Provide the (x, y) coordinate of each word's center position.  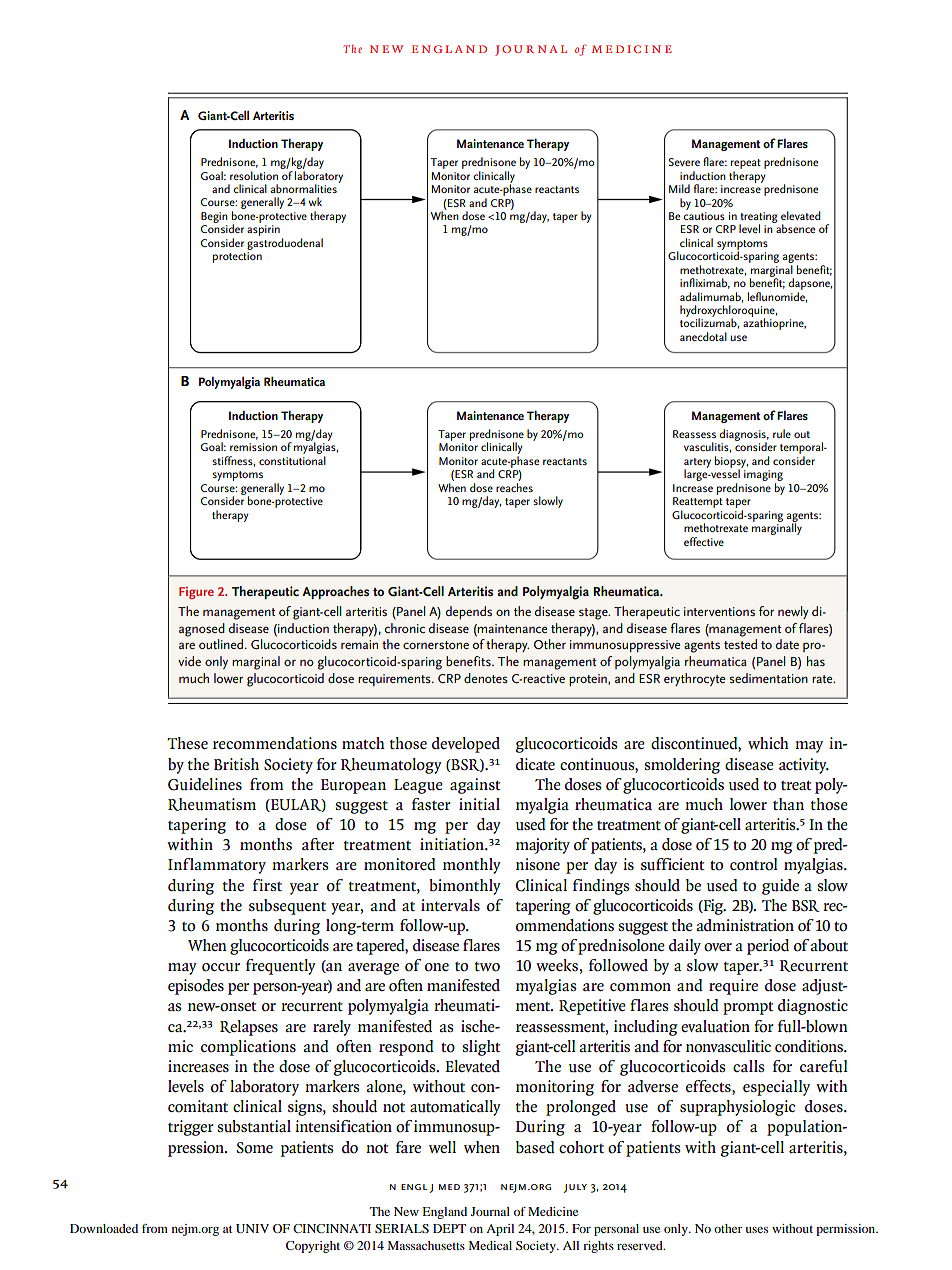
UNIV (252, 1228)
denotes (486, 678)
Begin (214, 217)
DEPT (449, 1228)
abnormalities (305, 187)
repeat (746, 164)
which (768, 743)
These (187, 743)
